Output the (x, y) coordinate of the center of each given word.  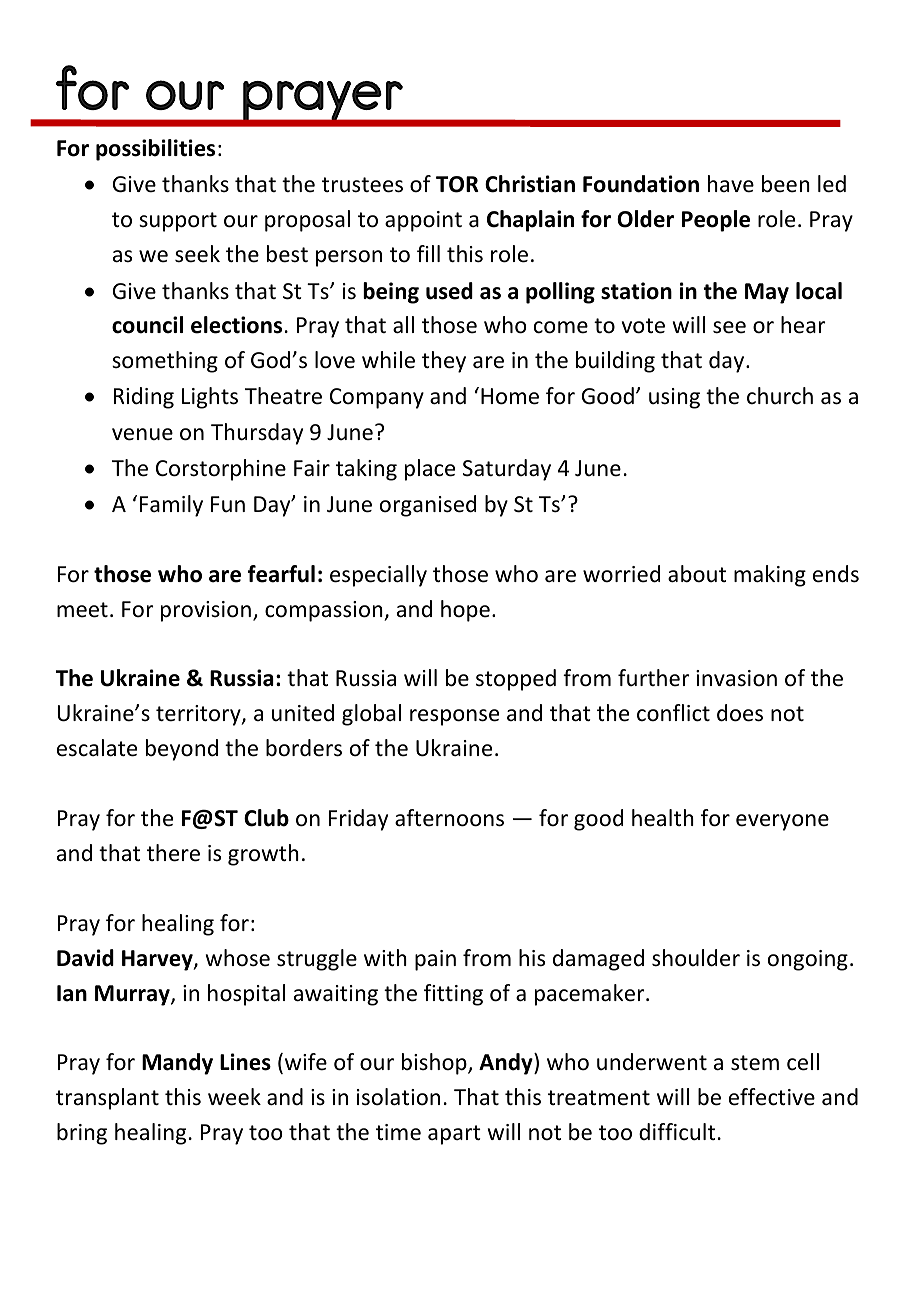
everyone (782, 822)
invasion (736, 678)
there (173, 853)
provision (206, 611)
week (234, 1097)
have (731, 184)
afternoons (449, 818)
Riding (144, 398)
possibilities (155, 150)
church (780, 396)
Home (510, 396)
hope (465, 611)
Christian (530, 184)
